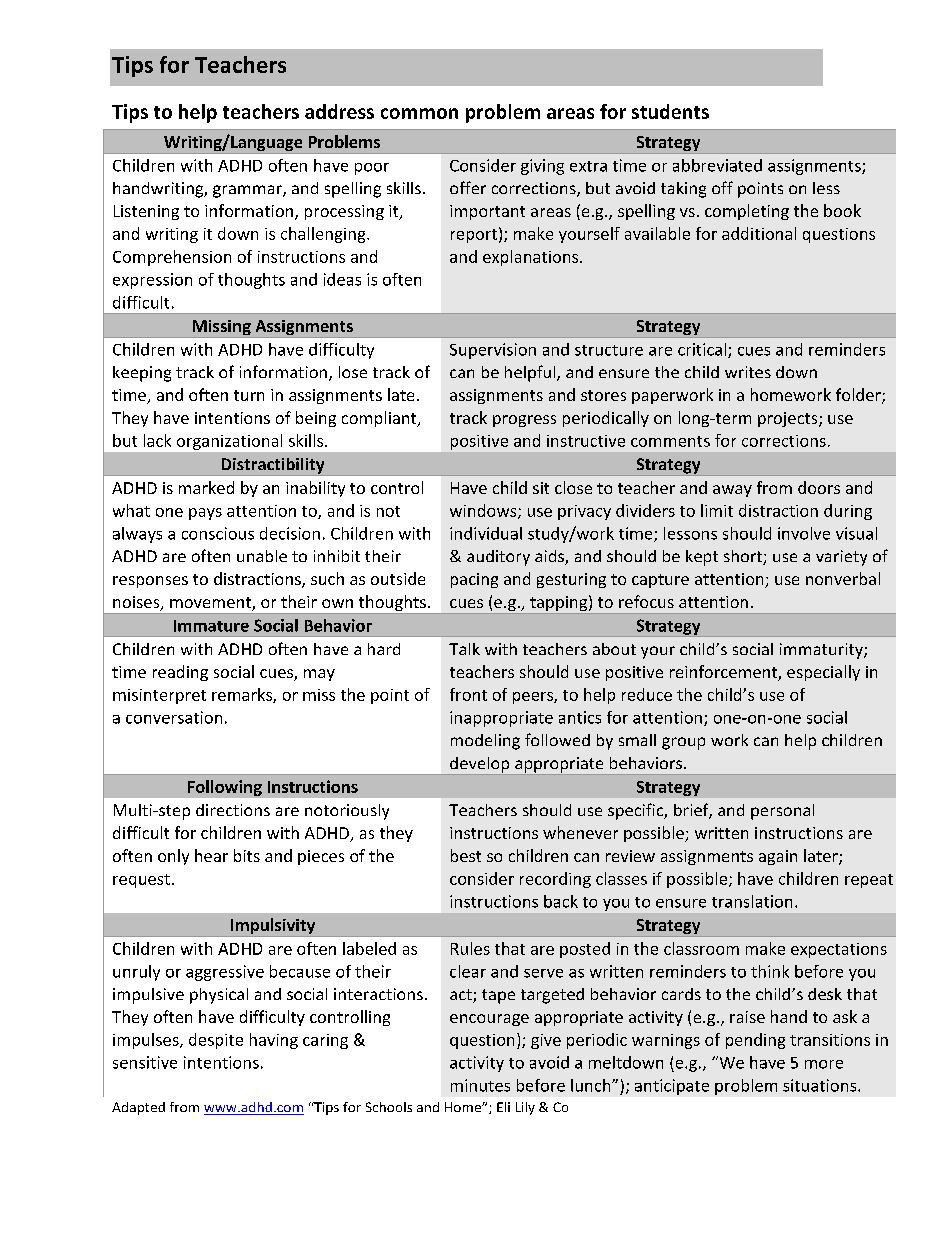 This page has height=1233, width=952. What do you see at coordinates (717, 165) in the page?
I see `abbreviated` at bounding box center [717, 165].
